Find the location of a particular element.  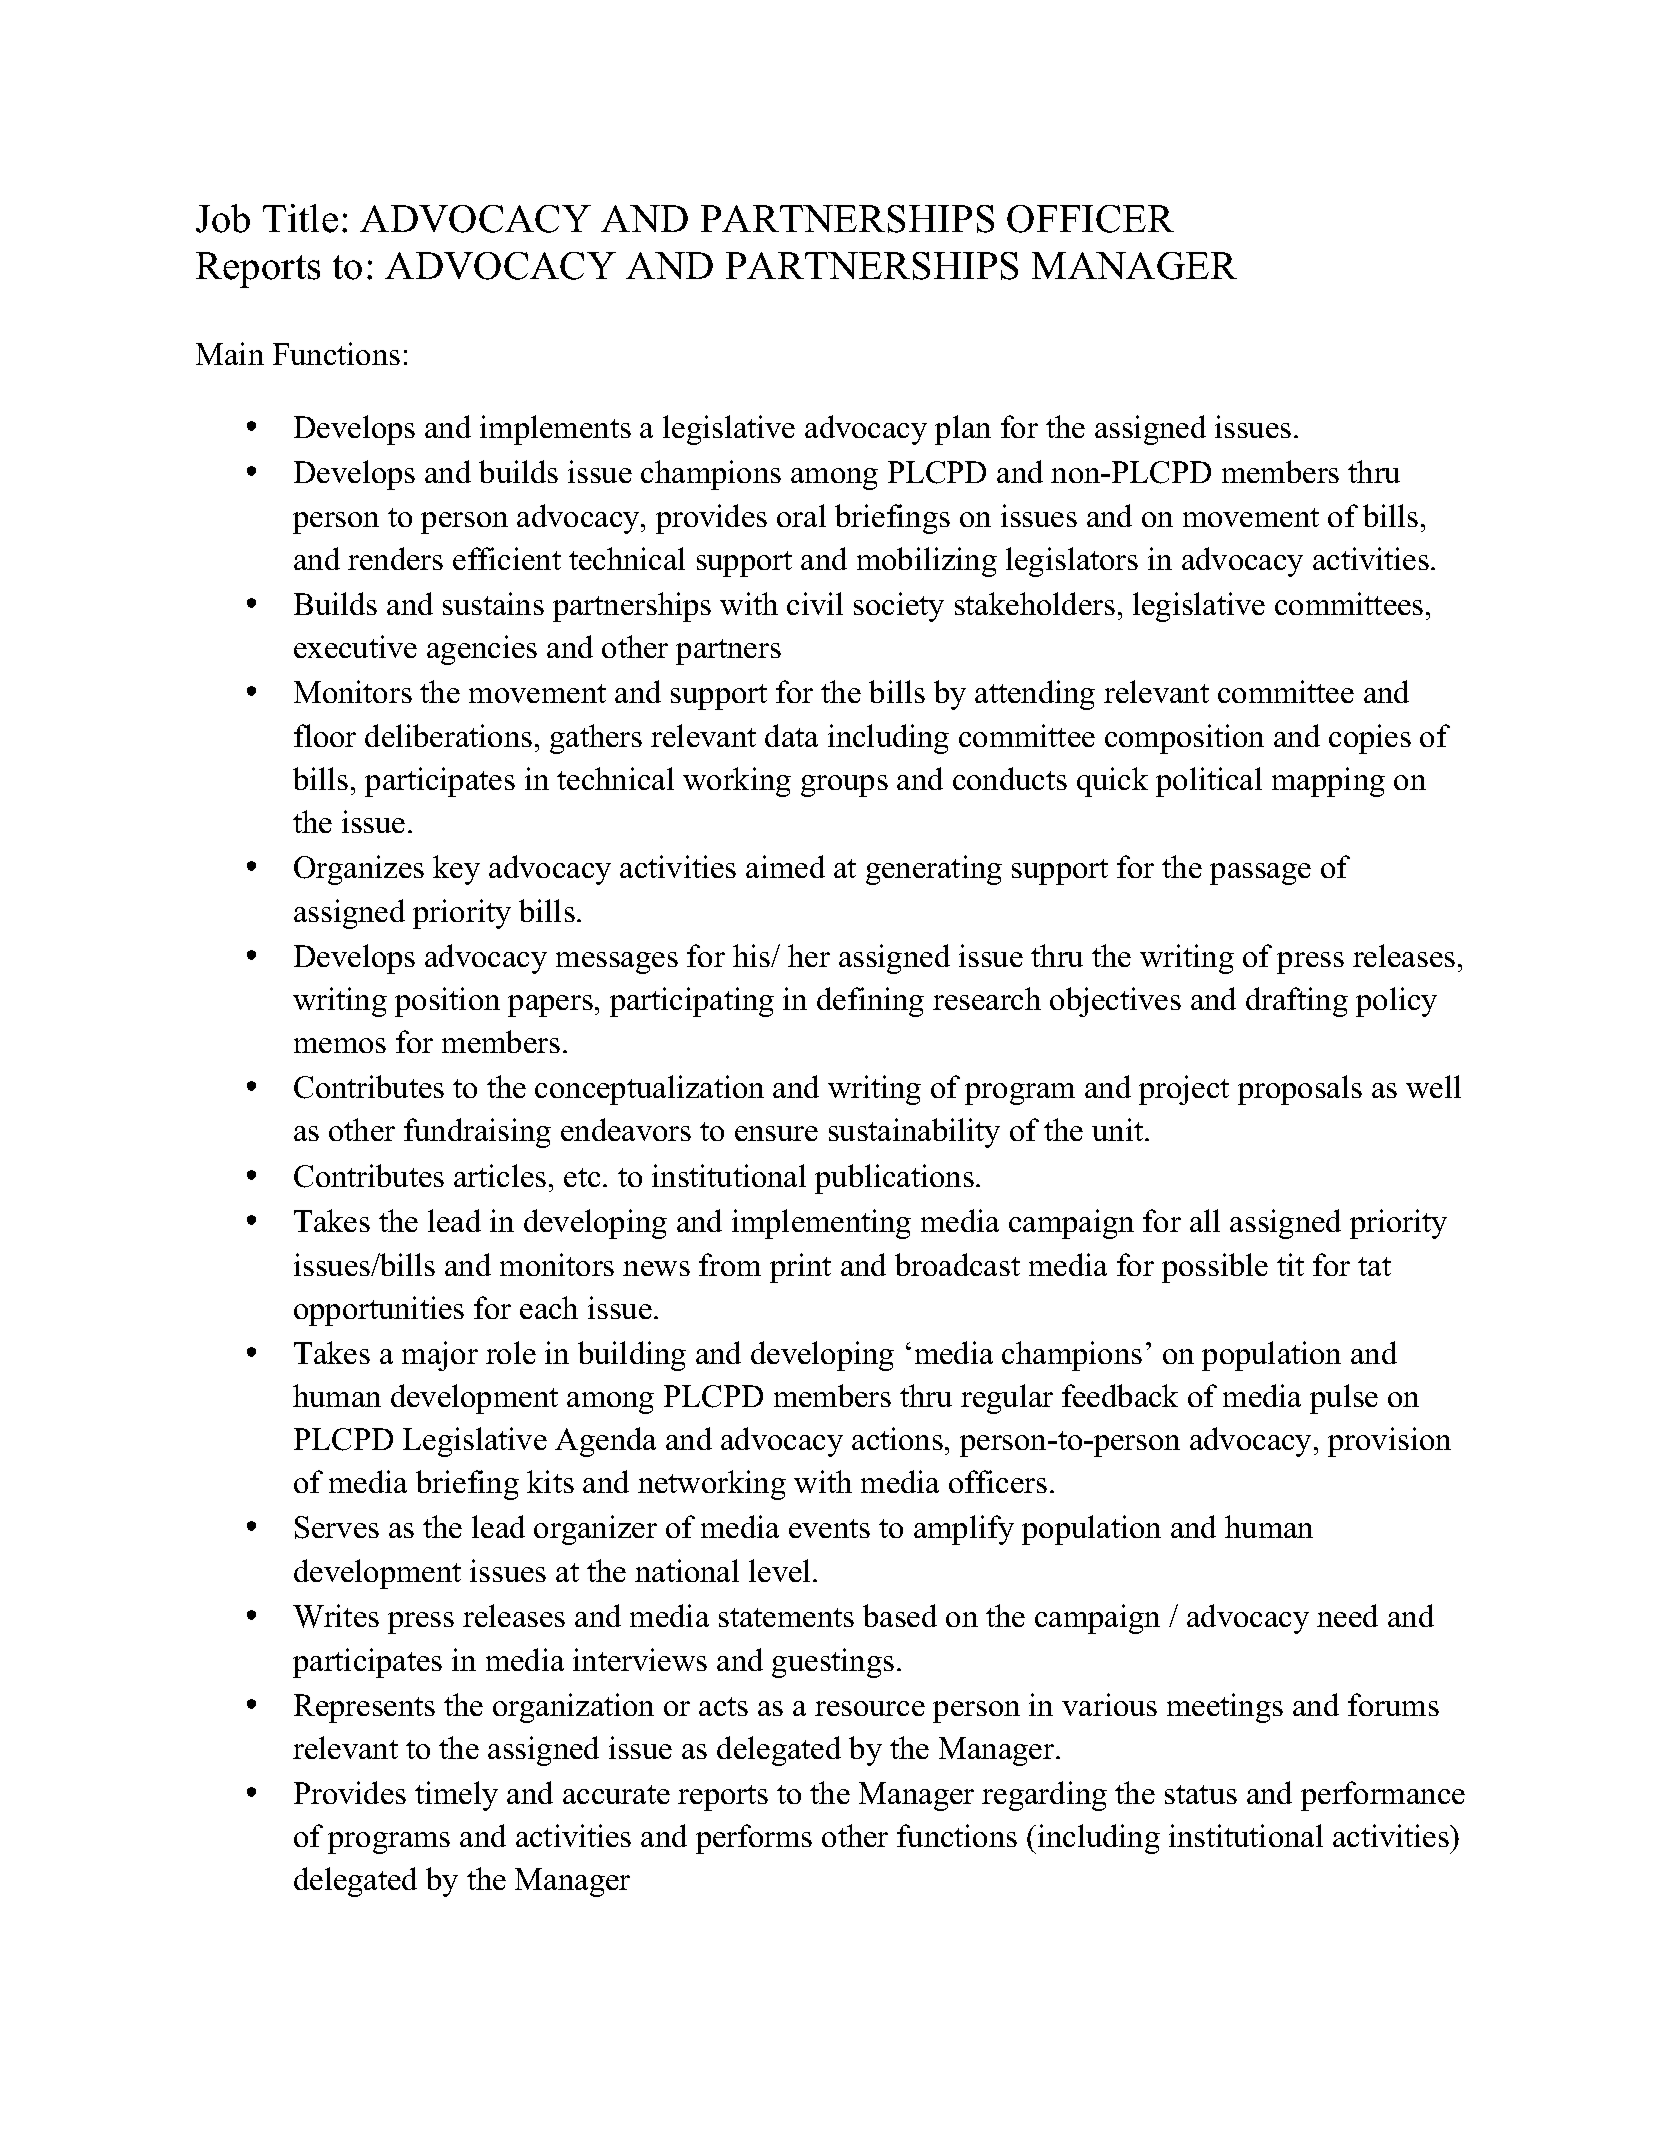

groups is located at coordinates (844, 786).
